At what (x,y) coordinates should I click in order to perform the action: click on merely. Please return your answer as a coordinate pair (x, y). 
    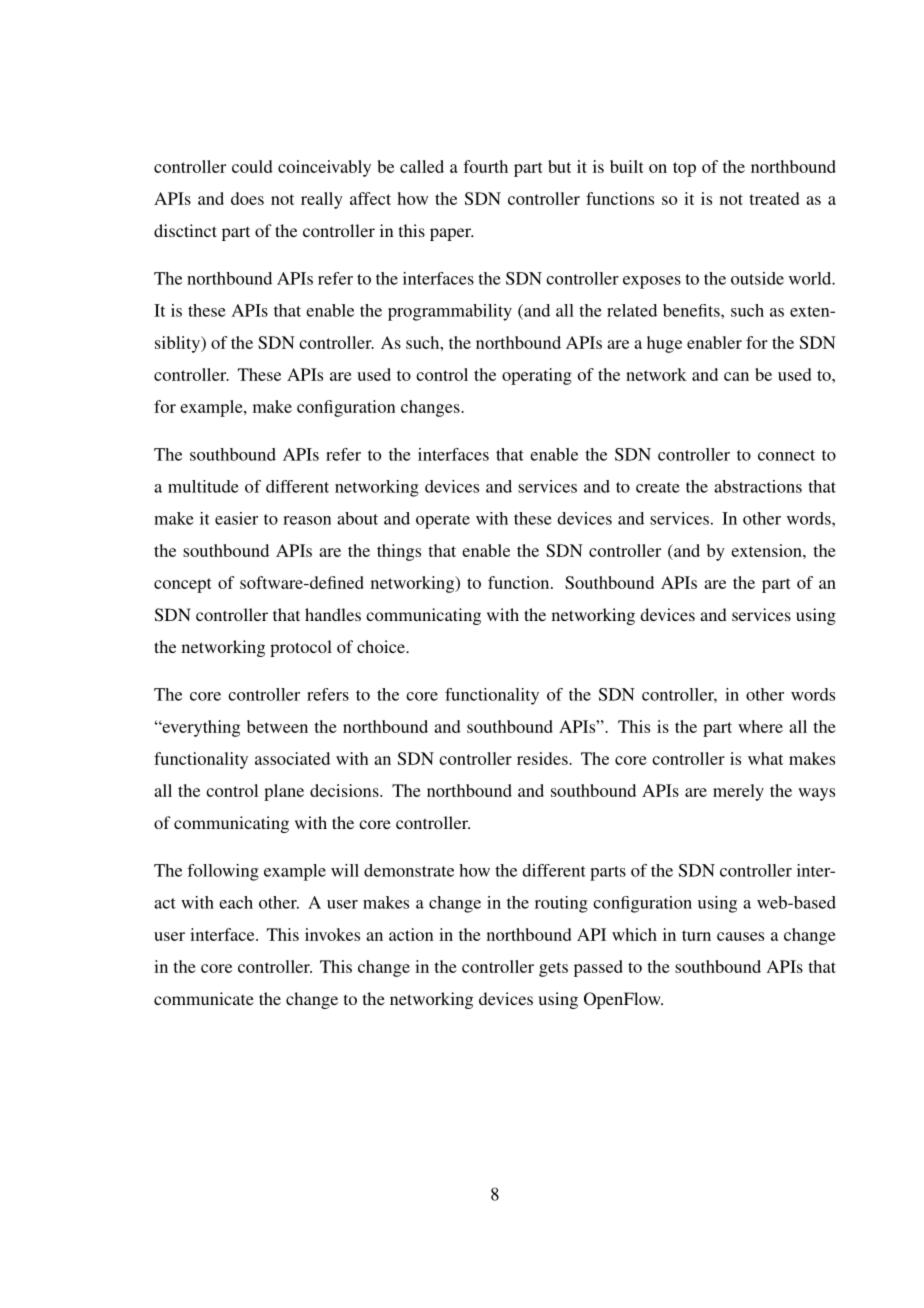
    Looking at the image, I should click on (738, 792).
